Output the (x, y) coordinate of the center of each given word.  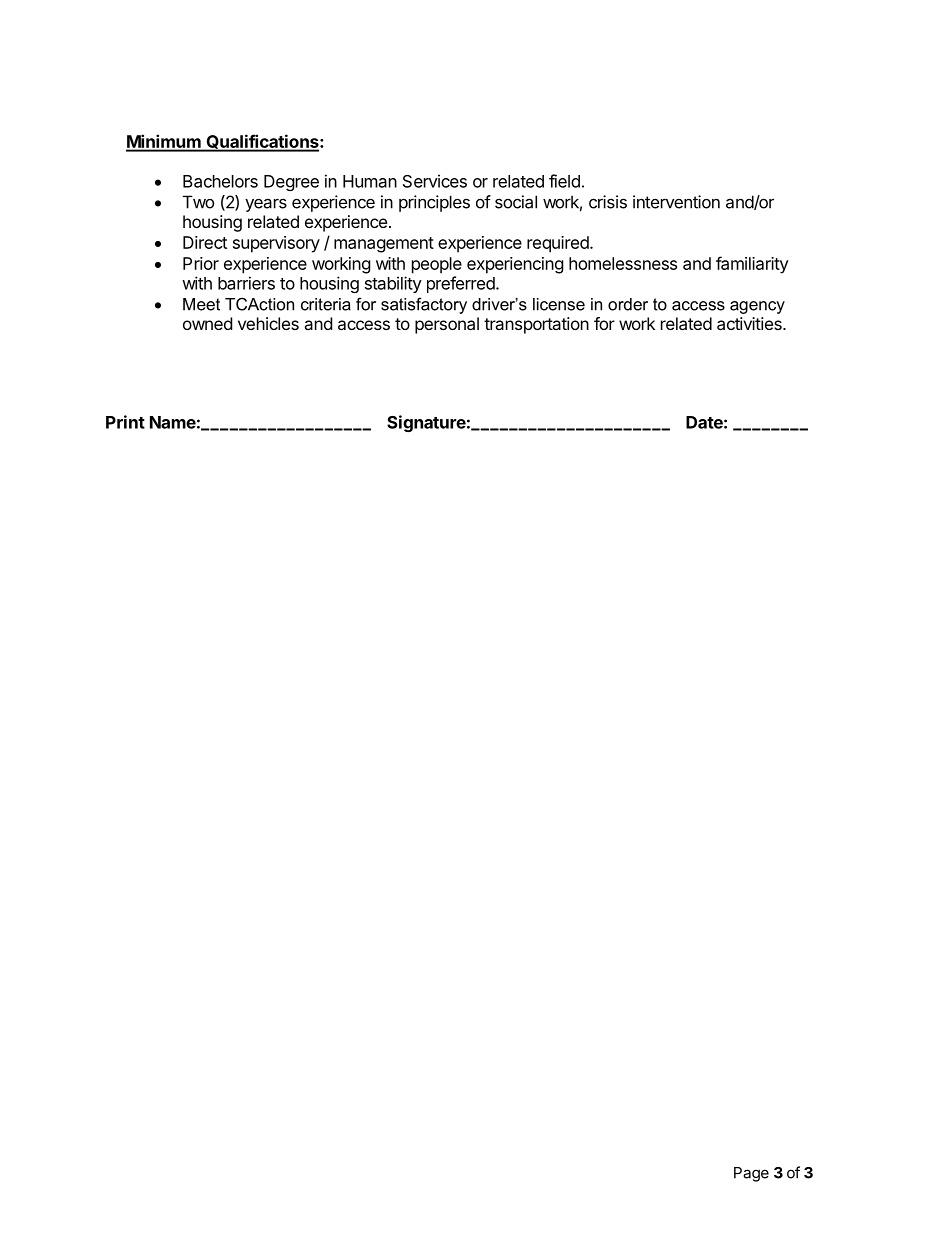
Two (198, 202)
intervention (676, 202)
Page (751, 1174)
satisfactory (424, 305)
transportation (536, 325)
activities (750, 323)
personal (447, 325)
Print (125, 422)
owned (207, 323)
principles (434, 203)
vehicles (268, 323)
